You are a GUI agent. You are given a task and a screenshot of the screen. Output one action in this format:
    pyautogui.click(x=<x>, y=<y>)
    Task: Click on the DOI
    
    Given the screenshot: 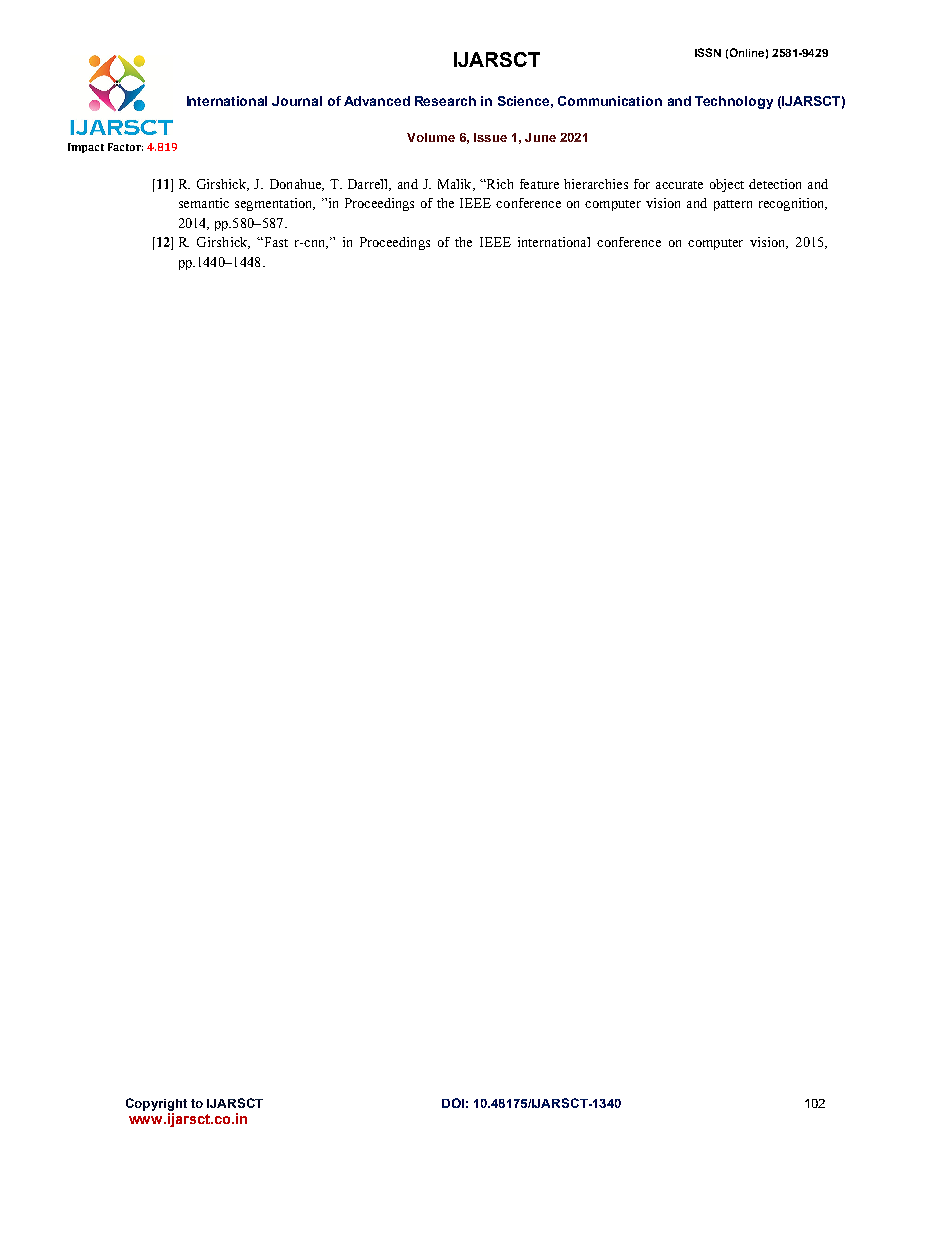 What is the action you would take?
    pyautogui.click(x=453, y=1103)
